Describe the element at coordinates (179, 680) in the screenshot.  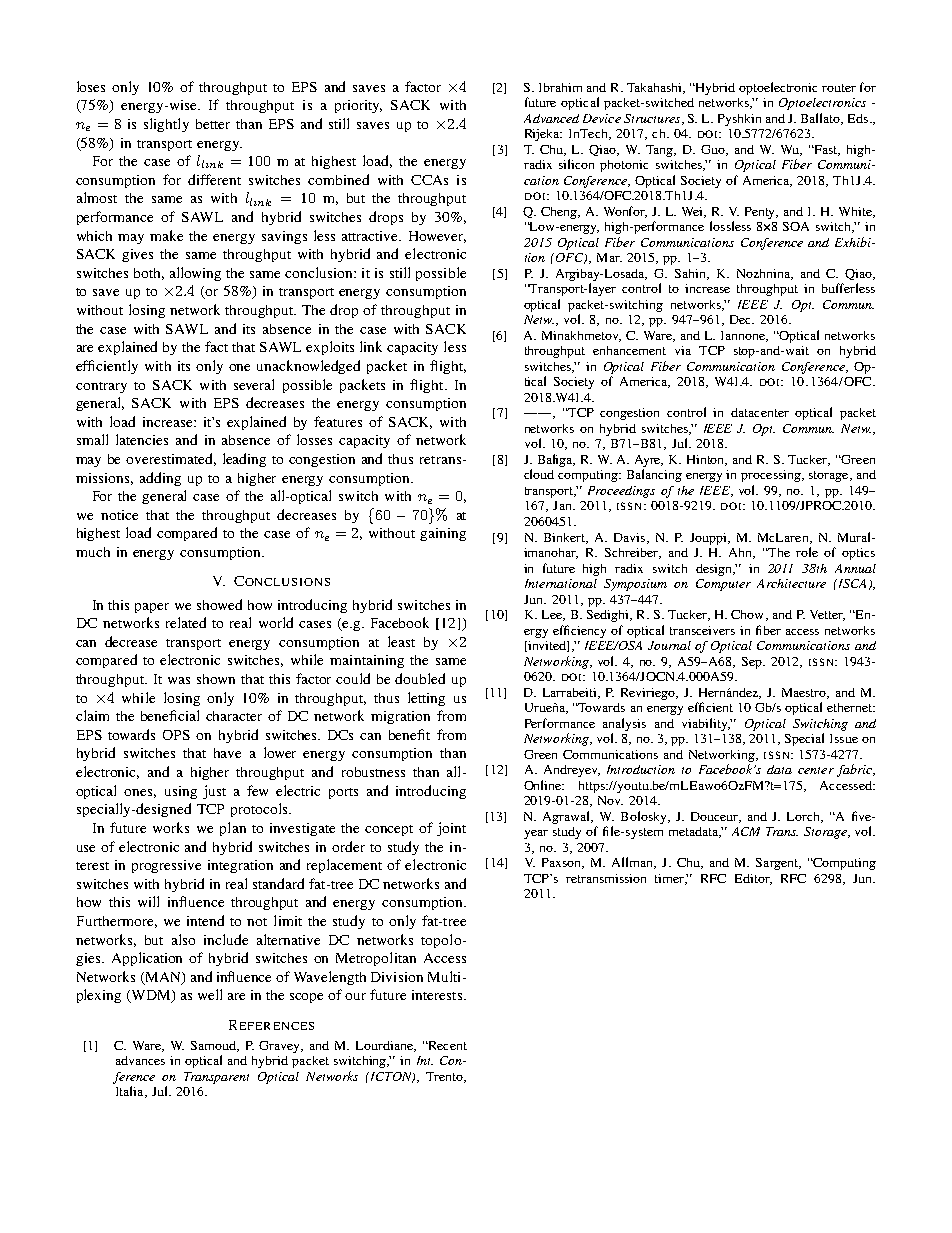
I see `was` at that location.
